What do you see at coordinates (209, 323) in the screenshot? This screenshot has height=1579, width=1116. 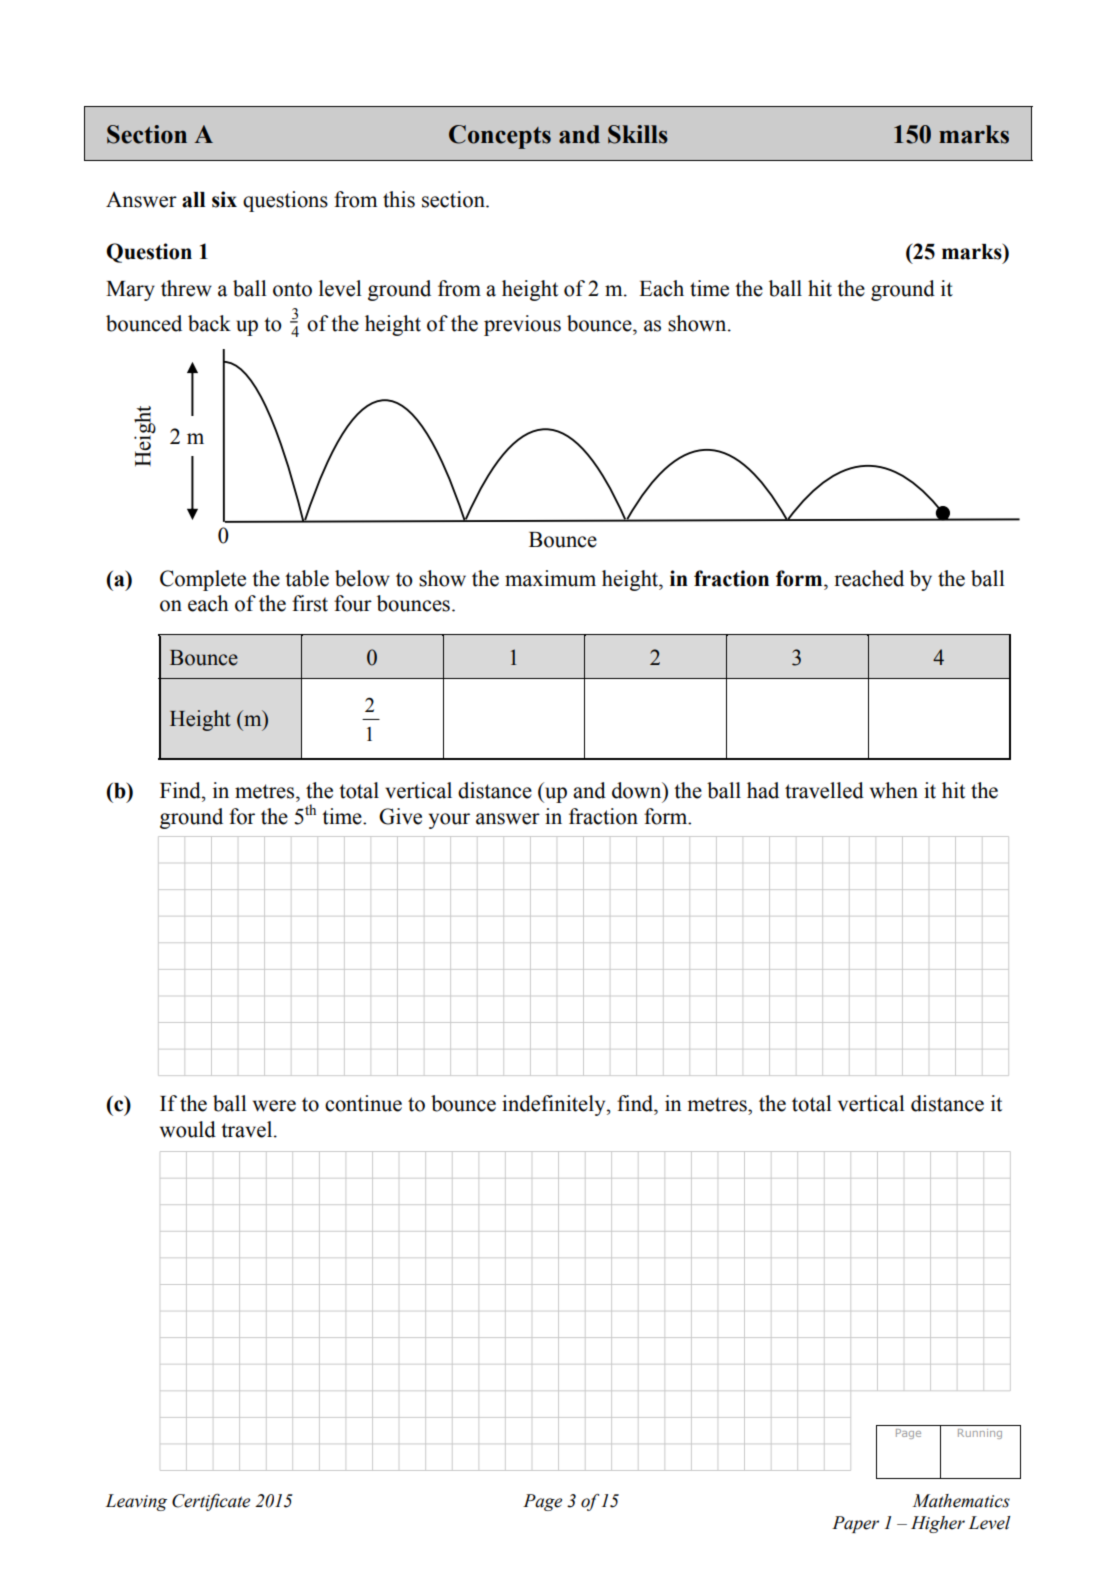 I see `back` at bounding box center [209, 323].
